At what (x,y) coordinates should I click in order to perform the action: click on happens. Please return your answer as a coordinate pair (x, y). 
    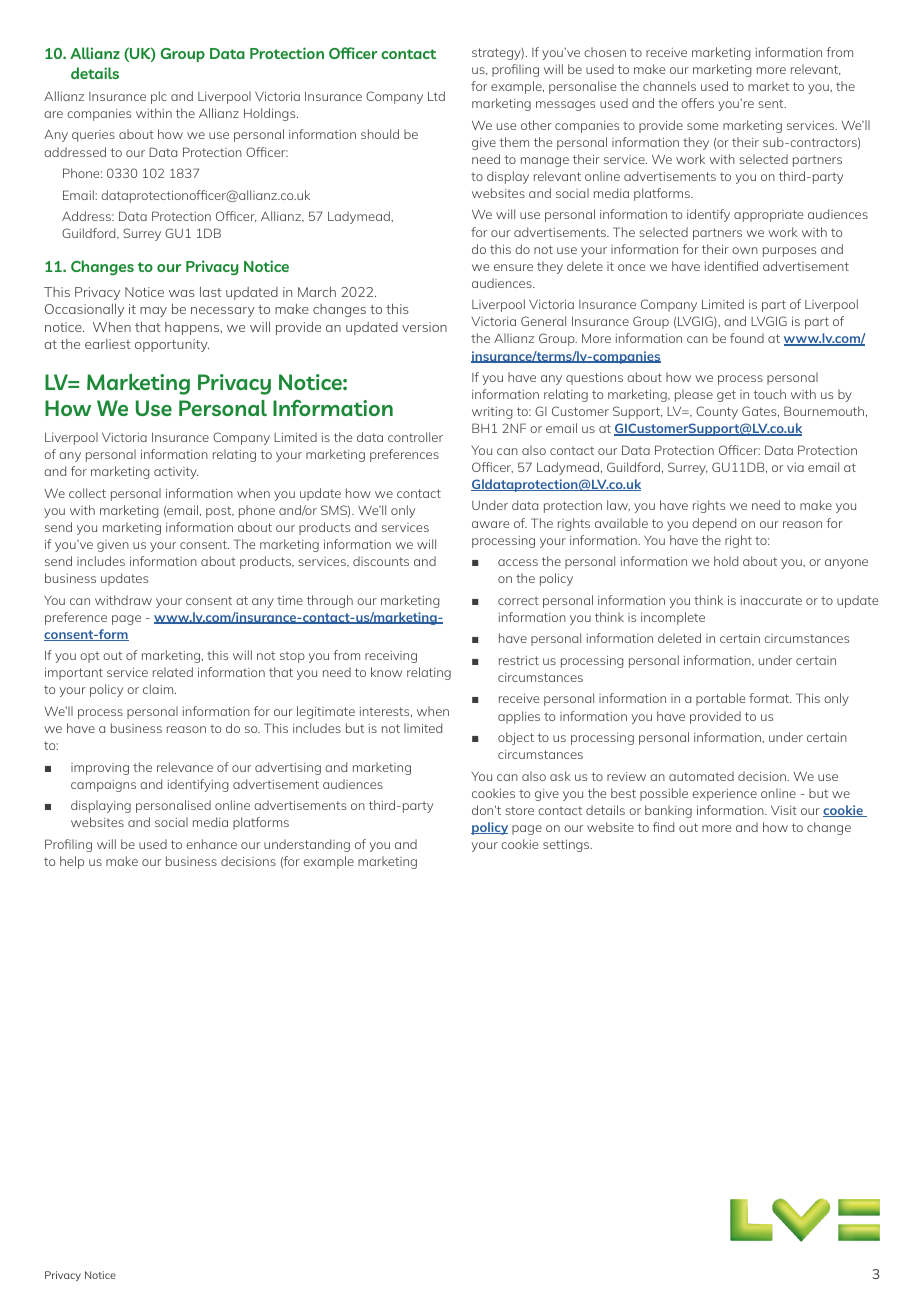
    Looking at the image, I should click on (193, 328).
